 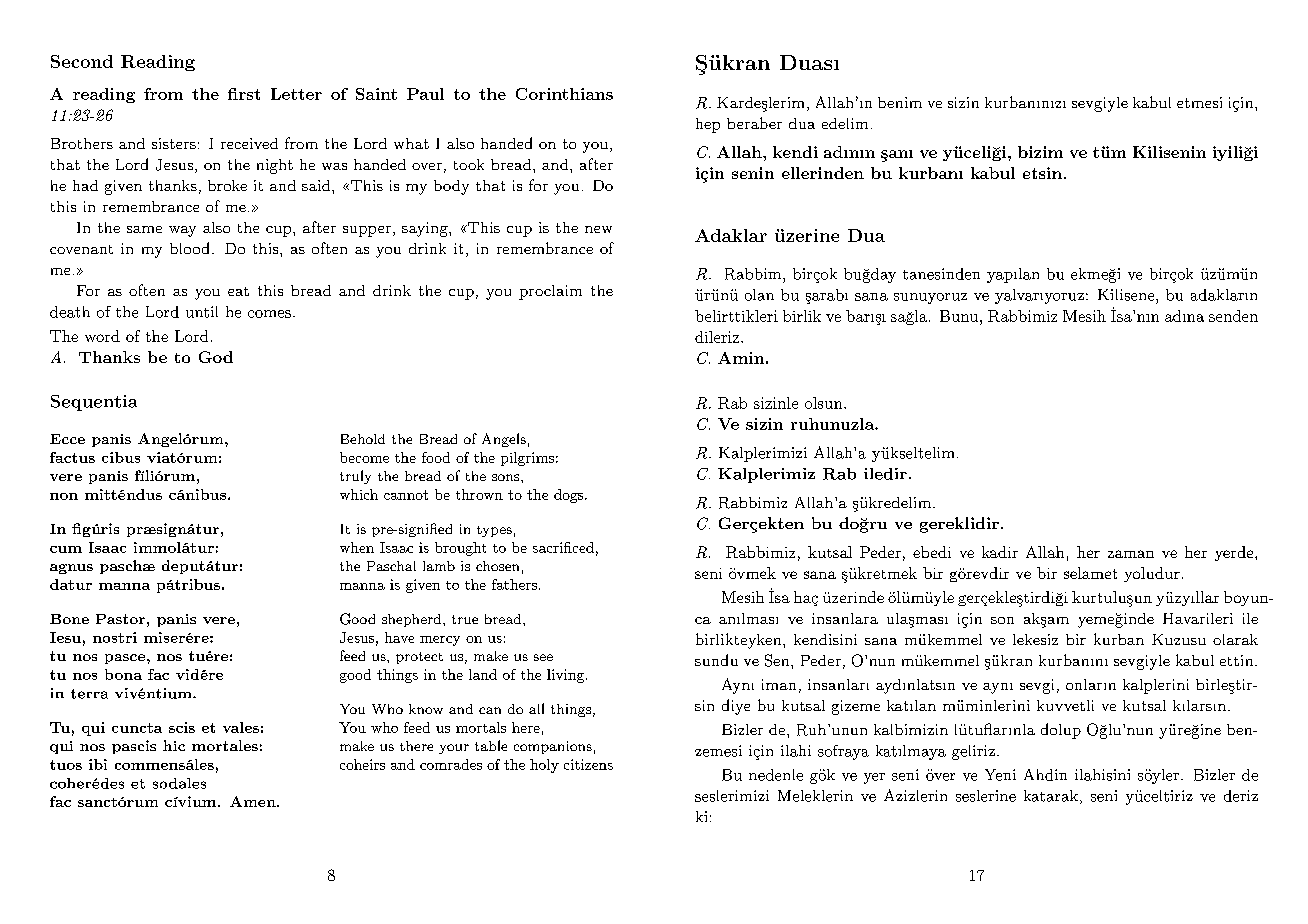 I want to click on first, so click(x=244, y=94).
